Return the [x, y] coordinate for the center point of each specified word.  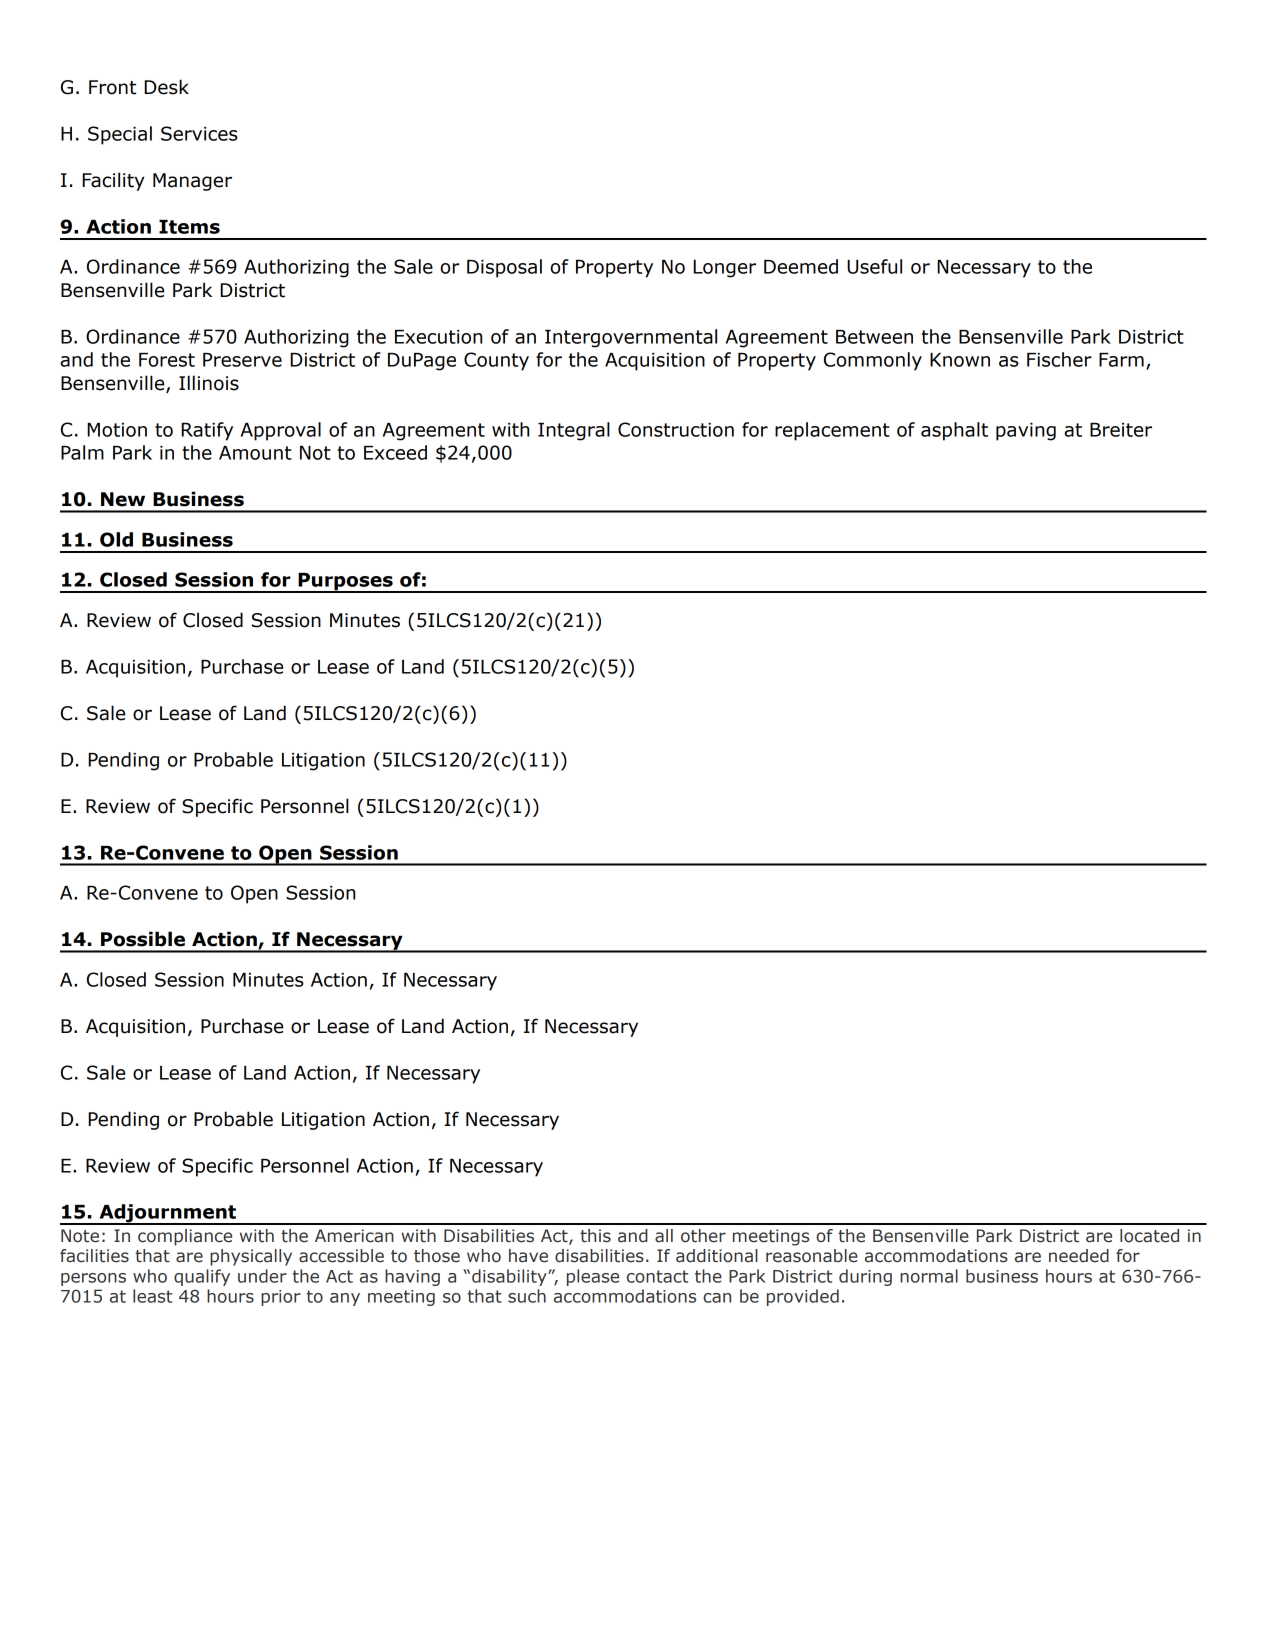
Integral [574, 431]
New [123, 499]
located [1149, 1236]
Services [199, 133]
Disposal [504, 268]
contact [657, 1276]
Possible [143, 939]
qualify [202, 1277]
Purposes [345, 583]
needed [1079, 1256]
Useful [874, 266]
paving [1026, 432]
